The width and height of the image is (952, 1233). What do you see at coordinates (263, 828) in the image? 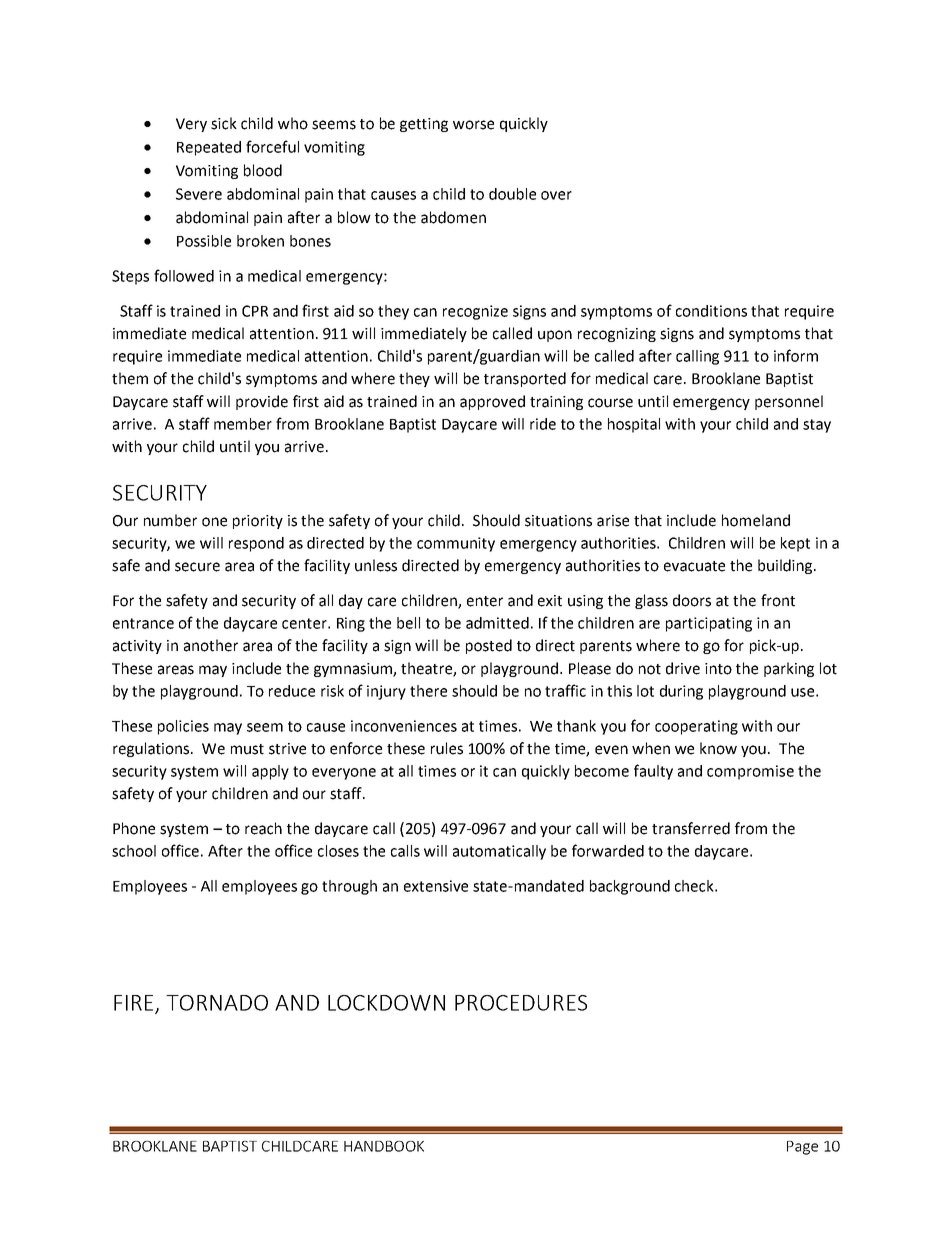
I see `reach` at bounding box center [263, 828].
